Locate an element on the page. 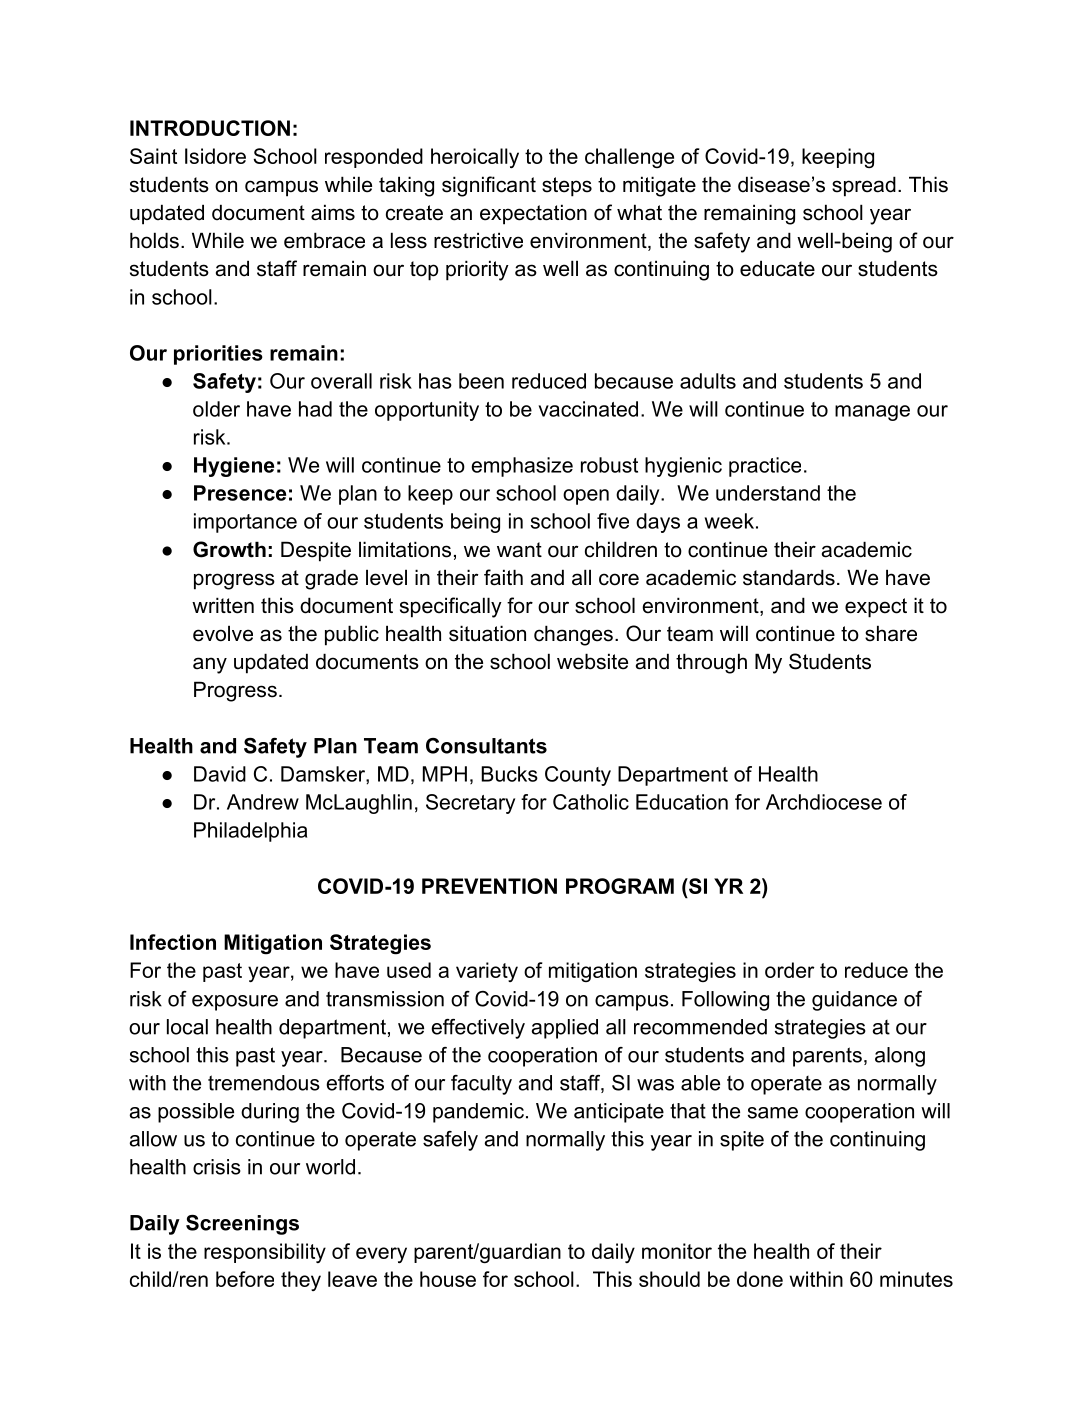 The width and height of the page is (1082, 1401). done is located at coordinates (760, 1279).
